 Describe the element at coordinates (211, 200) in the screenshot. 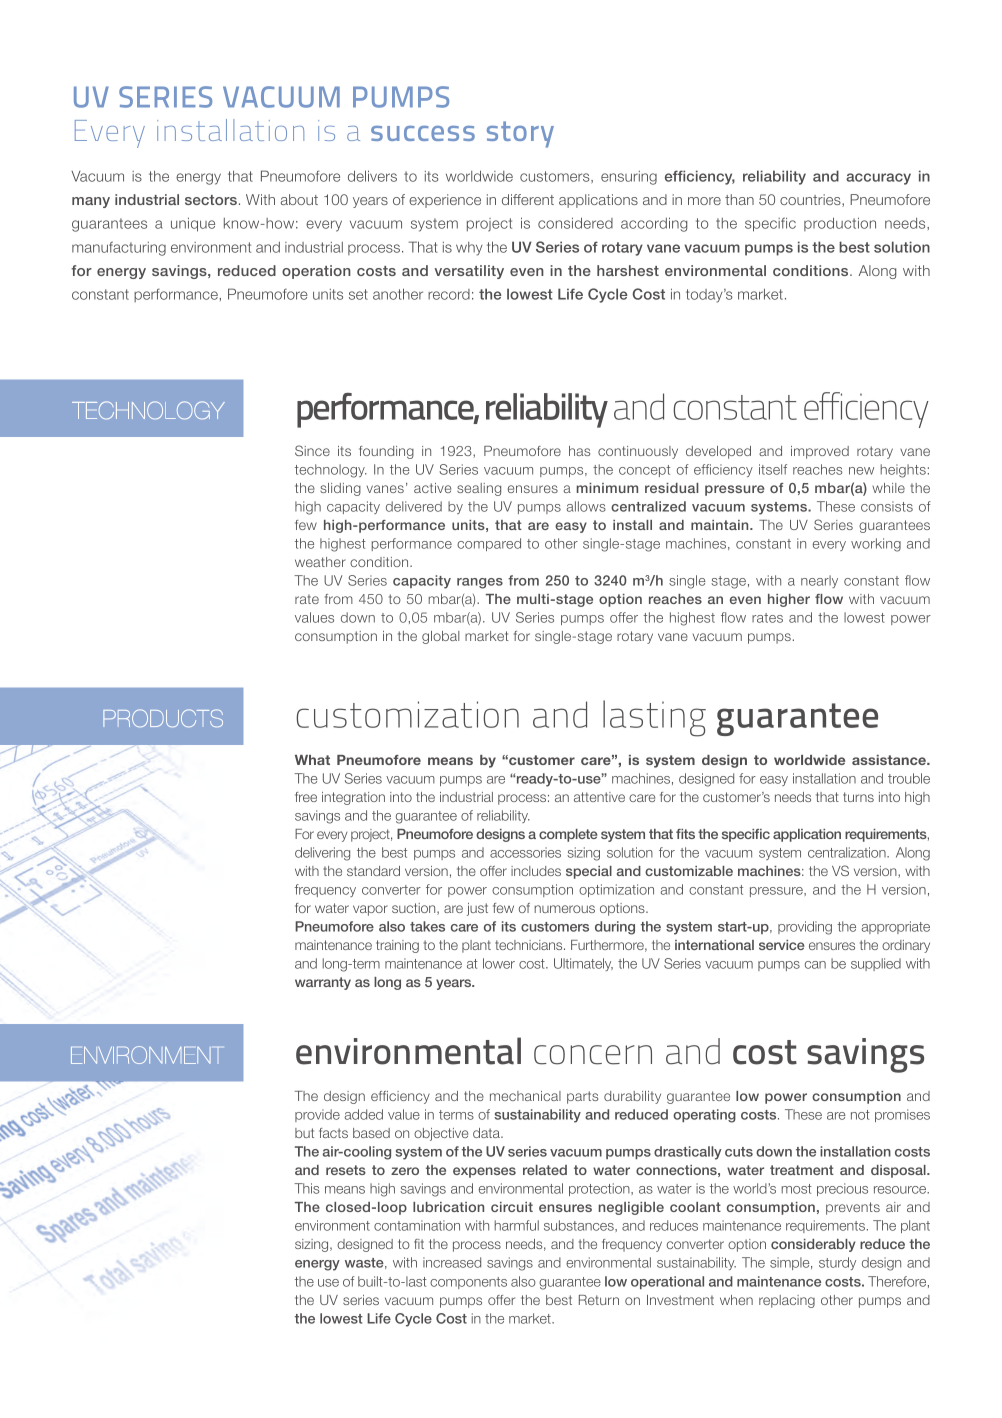

I see `sectors` at that location.
